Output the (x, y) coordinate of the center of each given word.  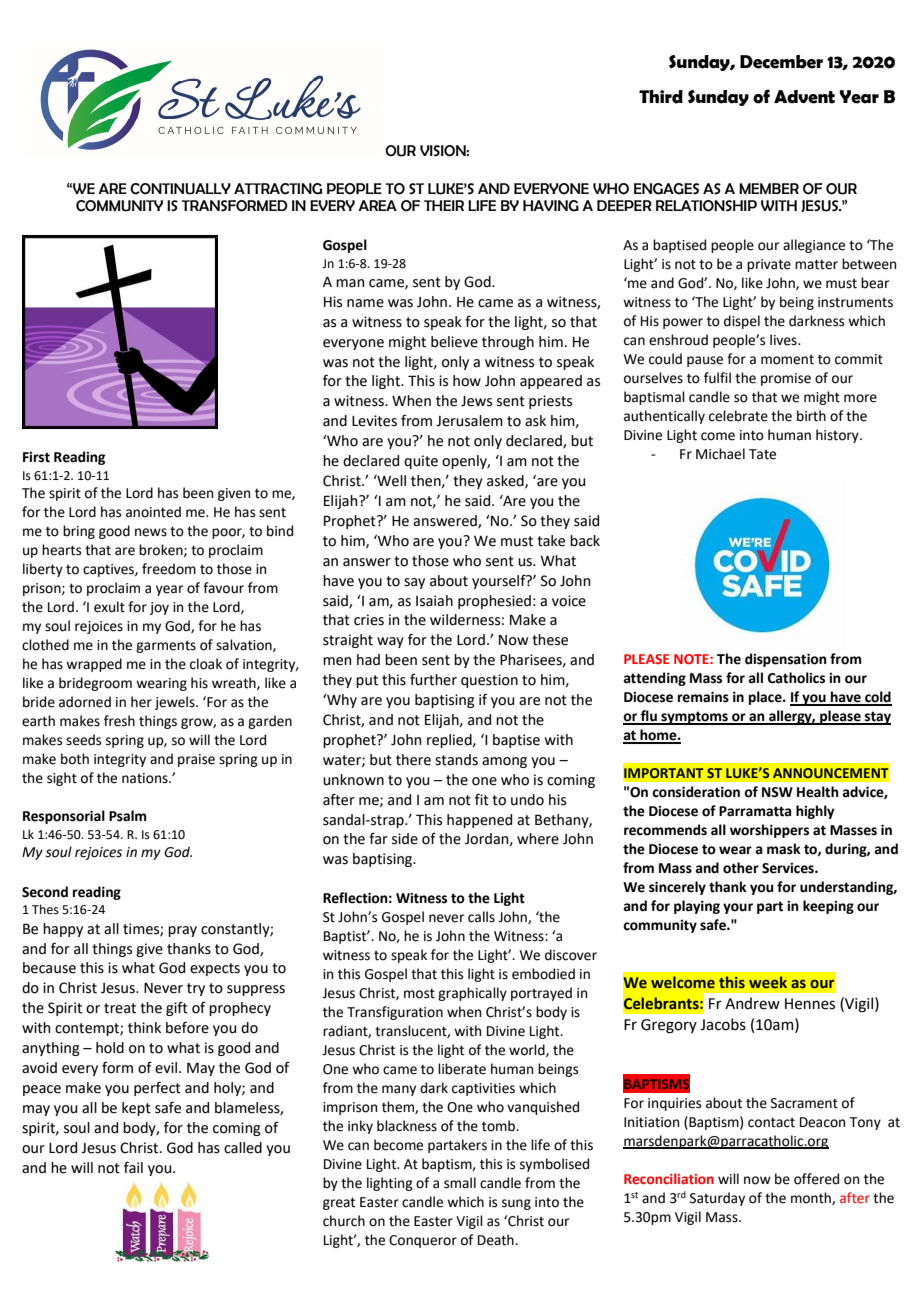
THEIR (444, 205)
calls (481, 917)
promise (786, 379)
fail (133, 1167)
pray (182, 931)
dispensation (786, 660)
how (467, 381)
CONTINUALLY (180, 189)
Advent (804, 97)
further (433, 680)
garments (166, 647)
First (36, 457)
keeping (828, 907)
